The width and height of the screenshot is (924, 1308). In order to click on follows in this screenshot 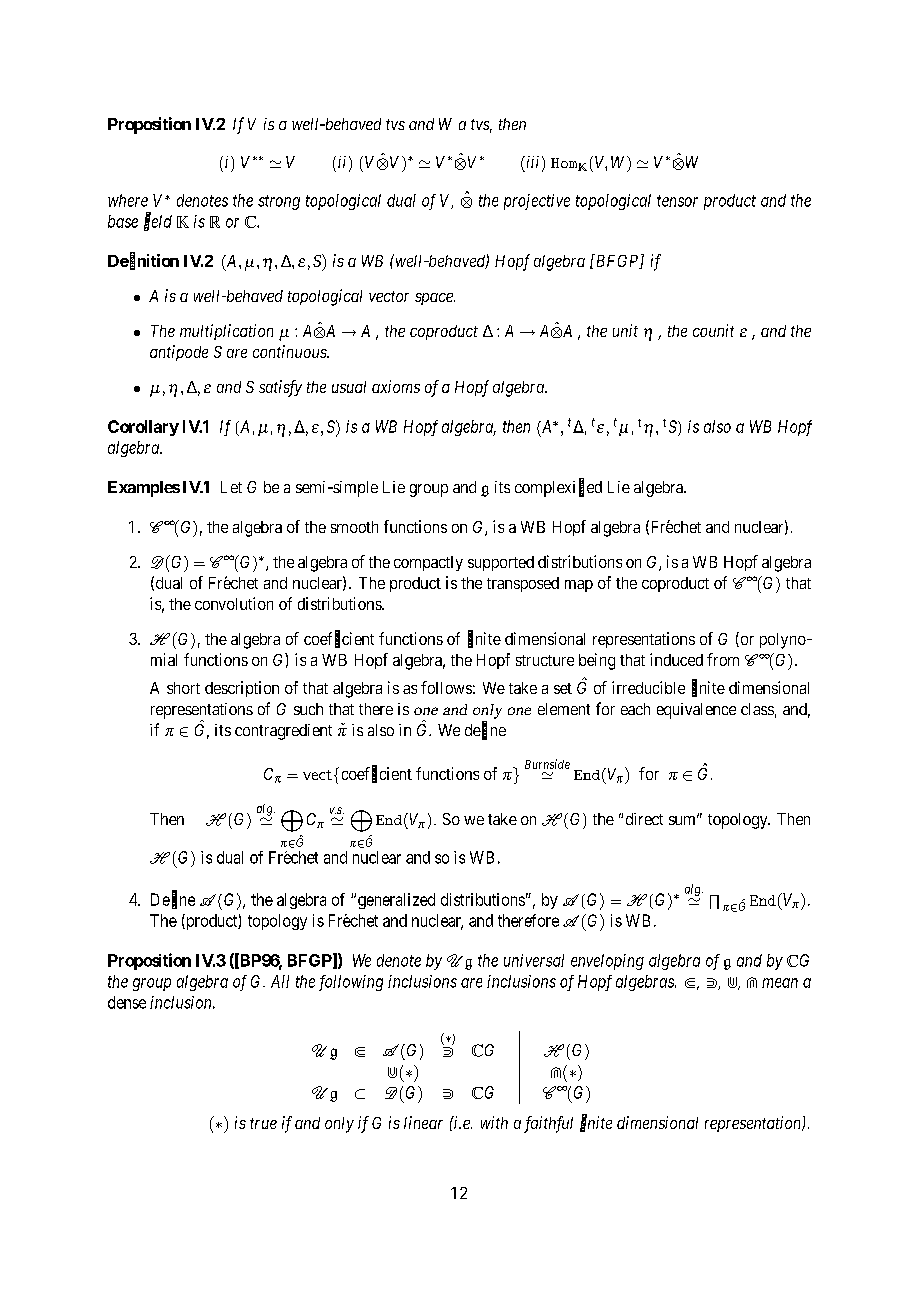, I will do `click(446, 687)`.
